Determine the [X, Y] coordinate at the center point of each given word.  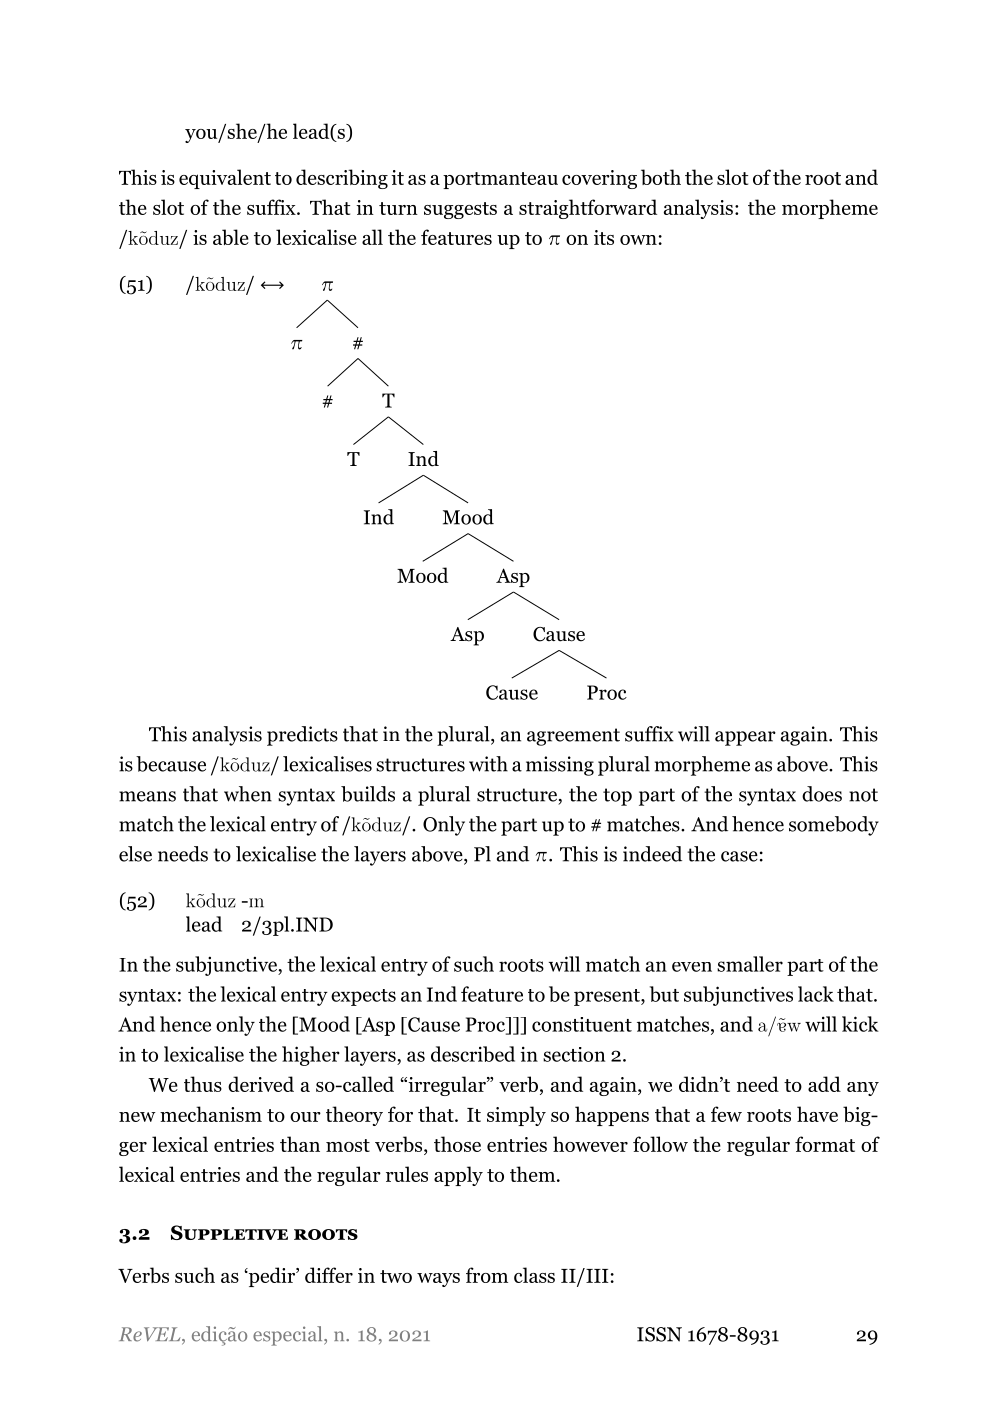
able [231, 237]
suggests [460, 210]
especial [289, 1336]
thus [203, 1084]
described [473, 1054]
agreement [573, 737]
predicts [302, 736]
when [248, 794]
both [661, 177]
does [822, 794]
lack [816, 994]
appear [745, 738]
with [488, 764]
